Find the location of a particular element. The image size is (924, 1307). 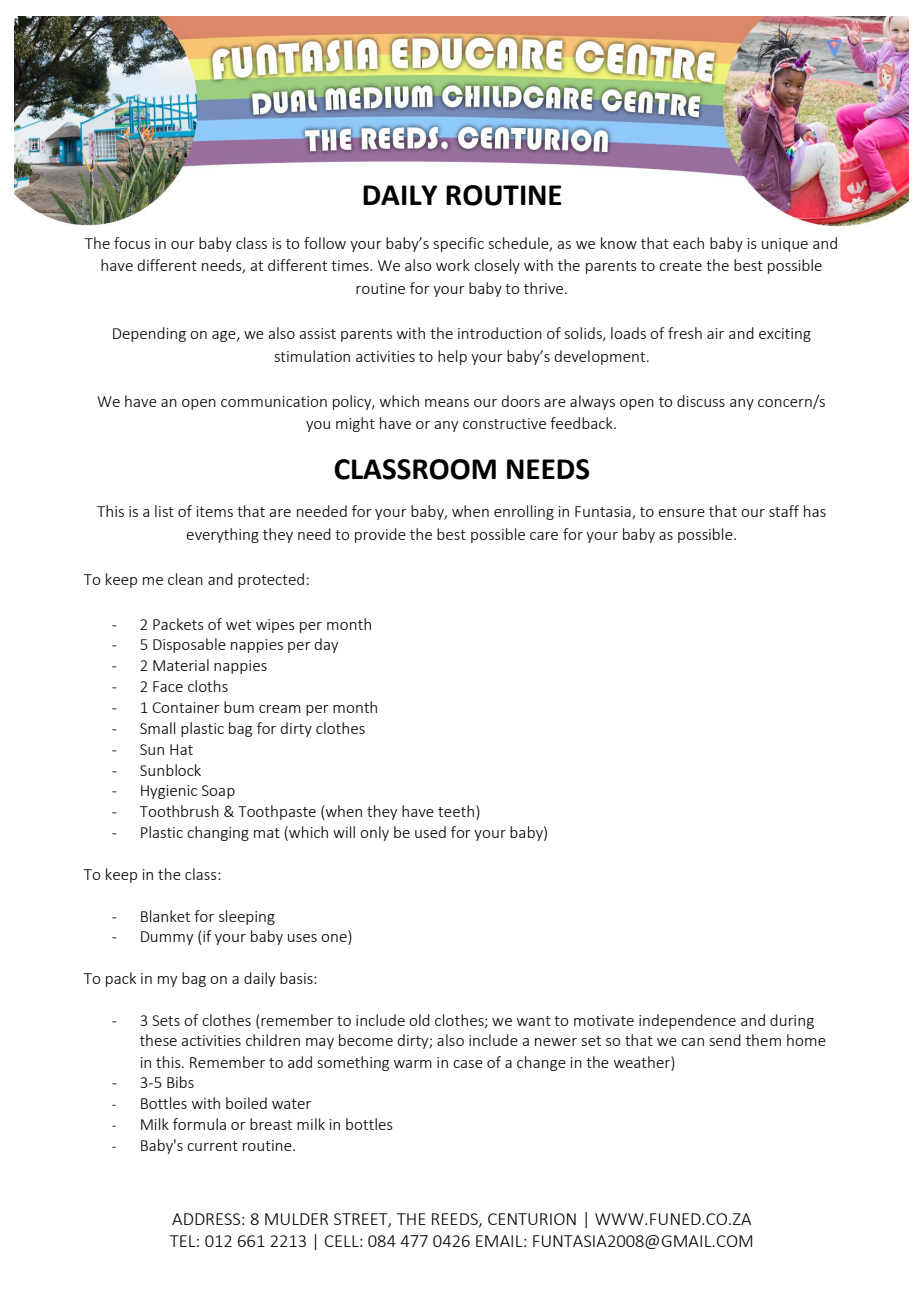

staff is located at coordinates (784, 511).
